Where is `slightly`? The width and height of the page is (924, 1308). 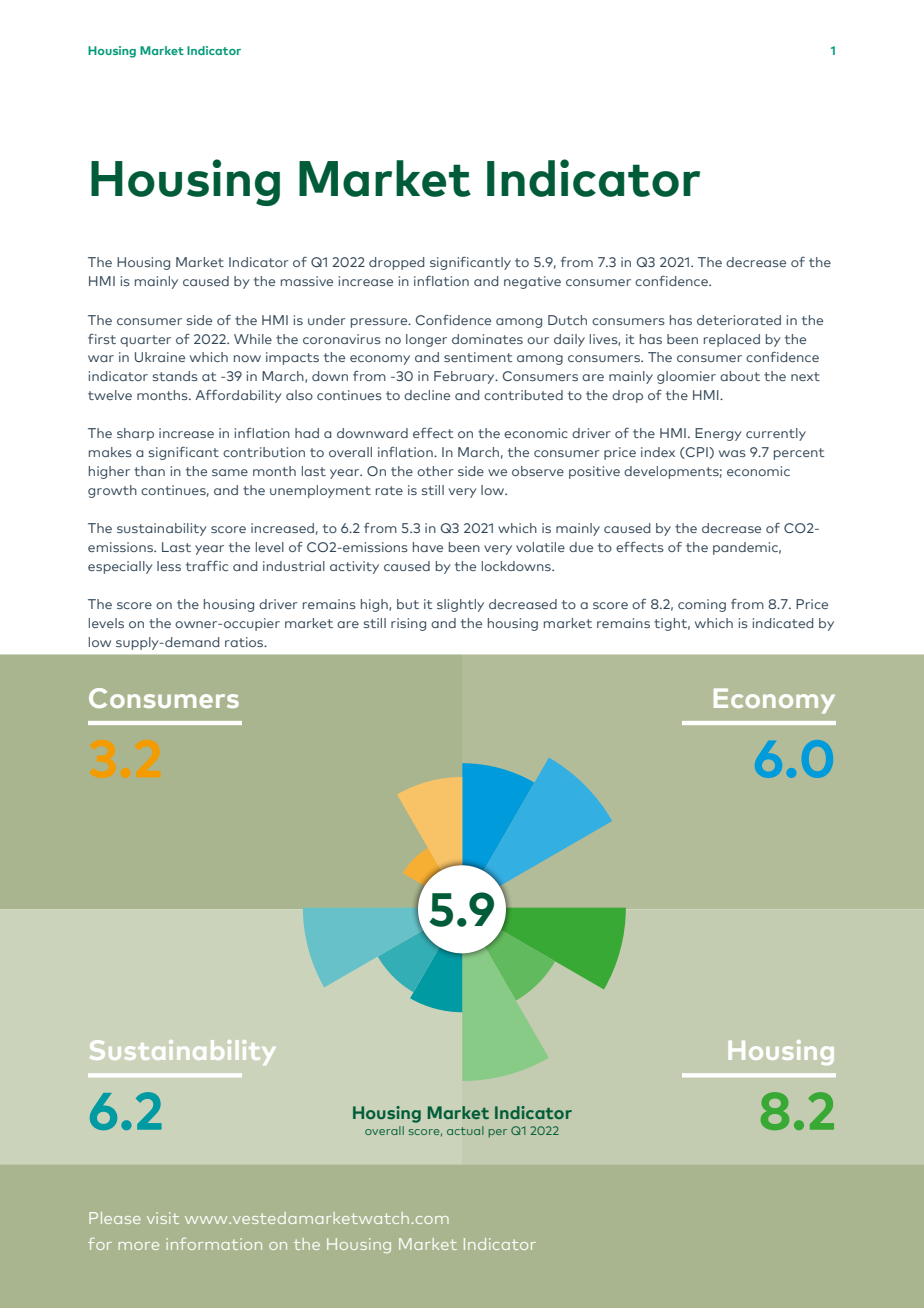 slightly is located at coordinates (460, 605).
